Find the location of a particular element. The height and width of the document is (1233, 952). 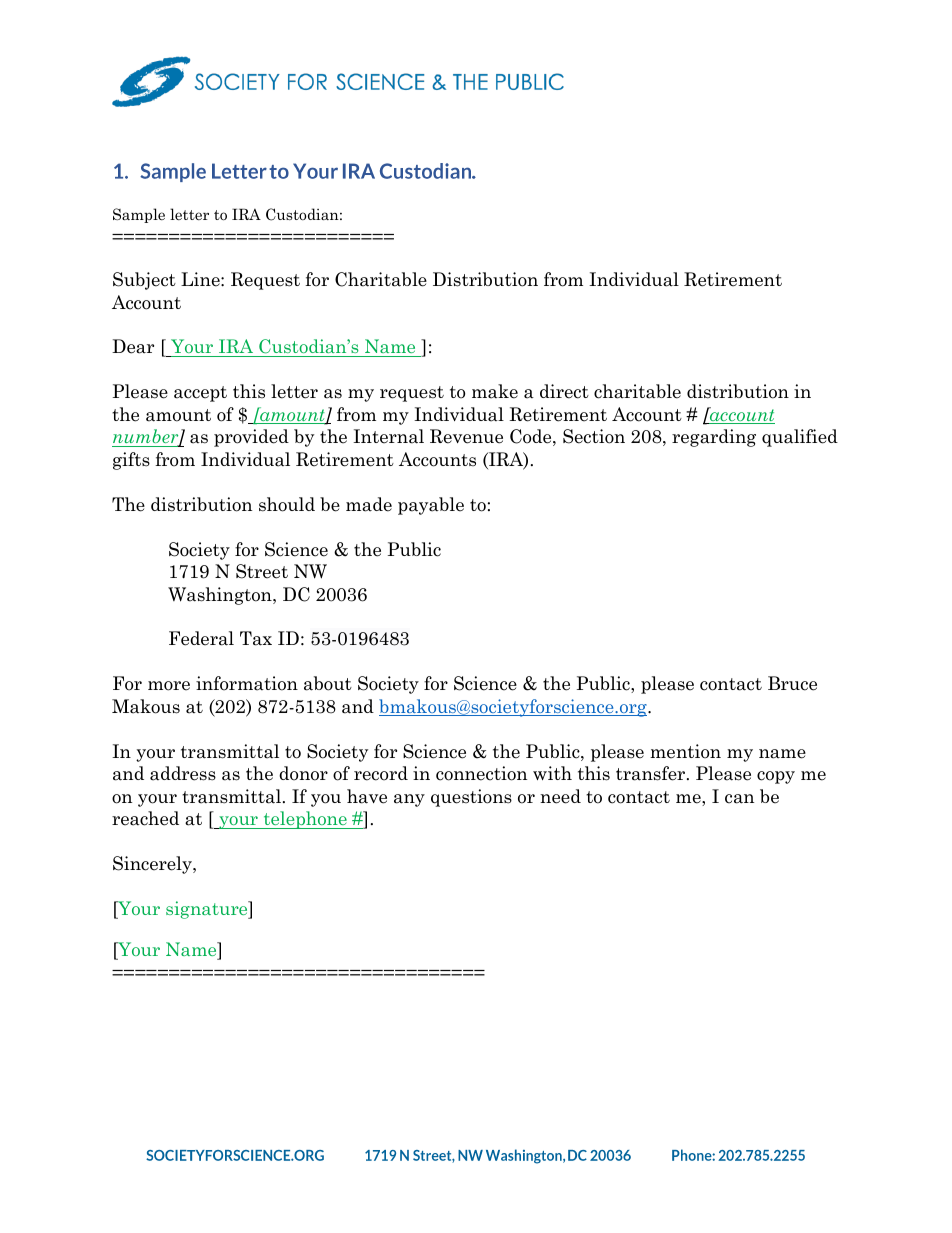

can is located at coordinates (739, 799).
